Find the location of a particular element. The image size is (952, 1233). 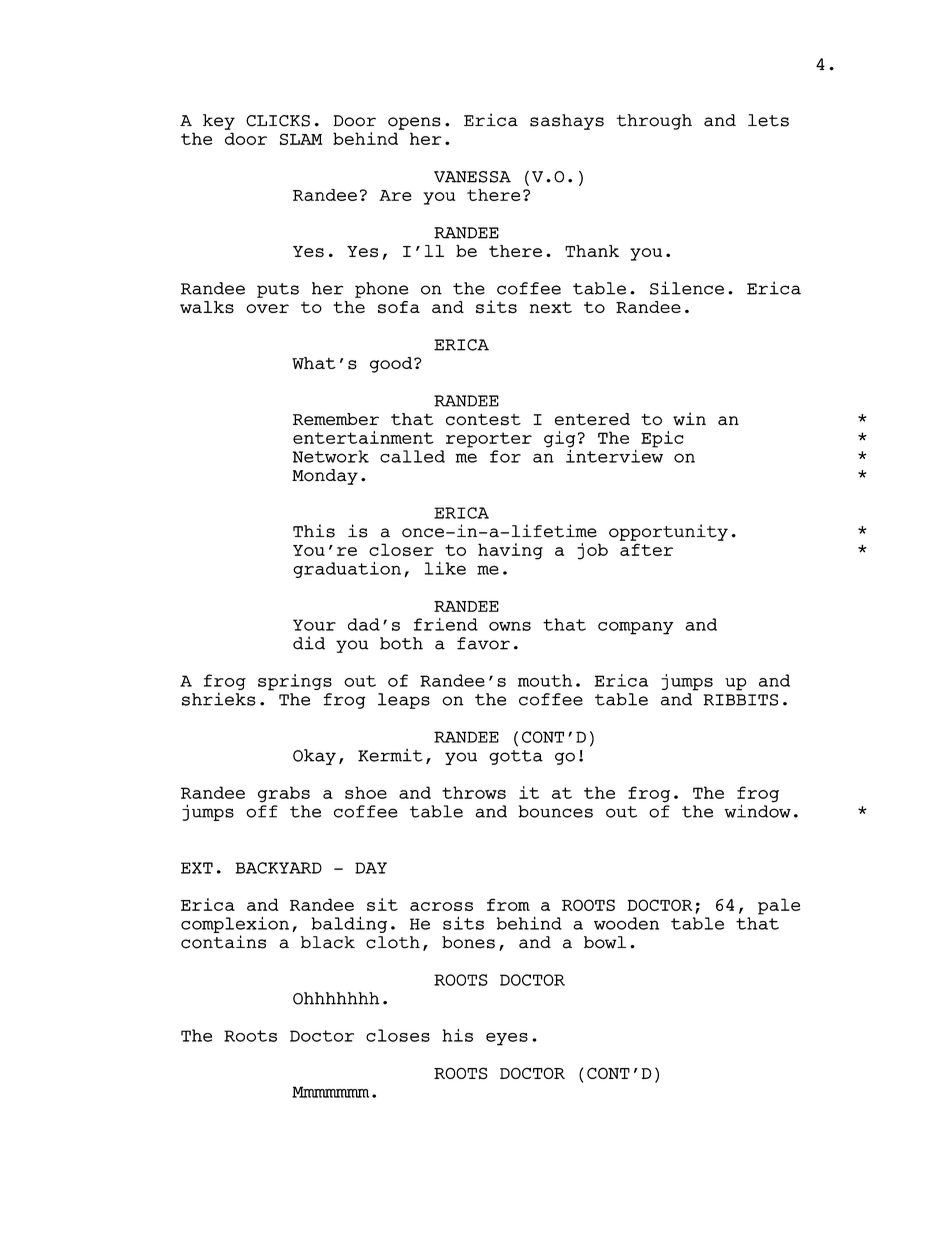

pale is located at coordinates (779, 906).
